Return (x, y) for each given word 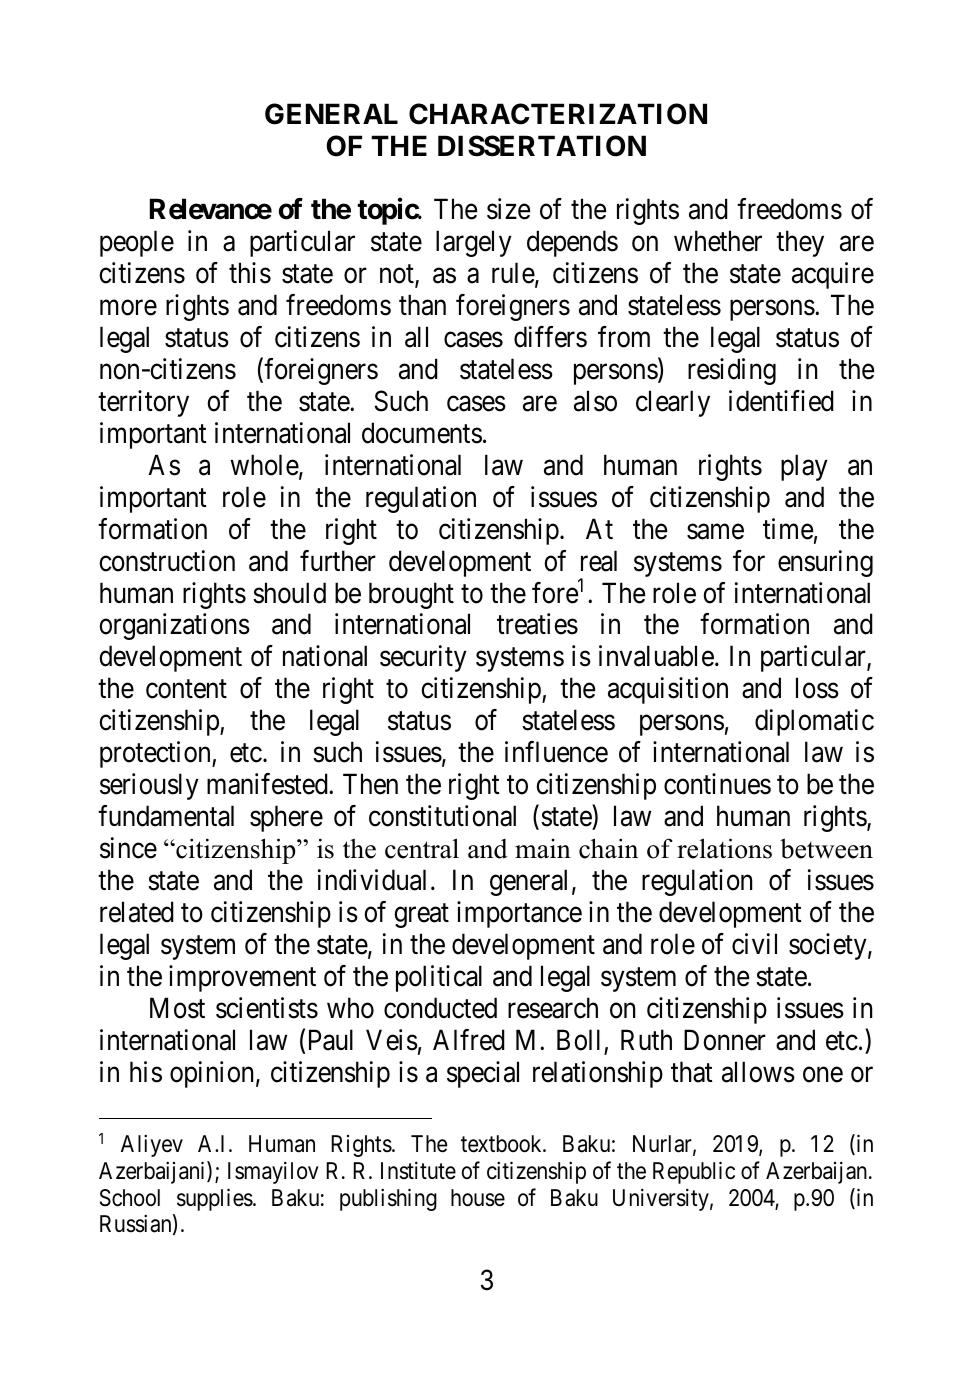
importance (519, 914)
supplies (215, 1199)
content (186, 689)
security (423, 659)
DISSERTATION (542, 146)
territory (143, 403)
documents (422, 433)
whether (718, 241)
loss (817, 688)
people (137, 243)
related (137, 912)
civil (754, 944)
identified (781, 401)
